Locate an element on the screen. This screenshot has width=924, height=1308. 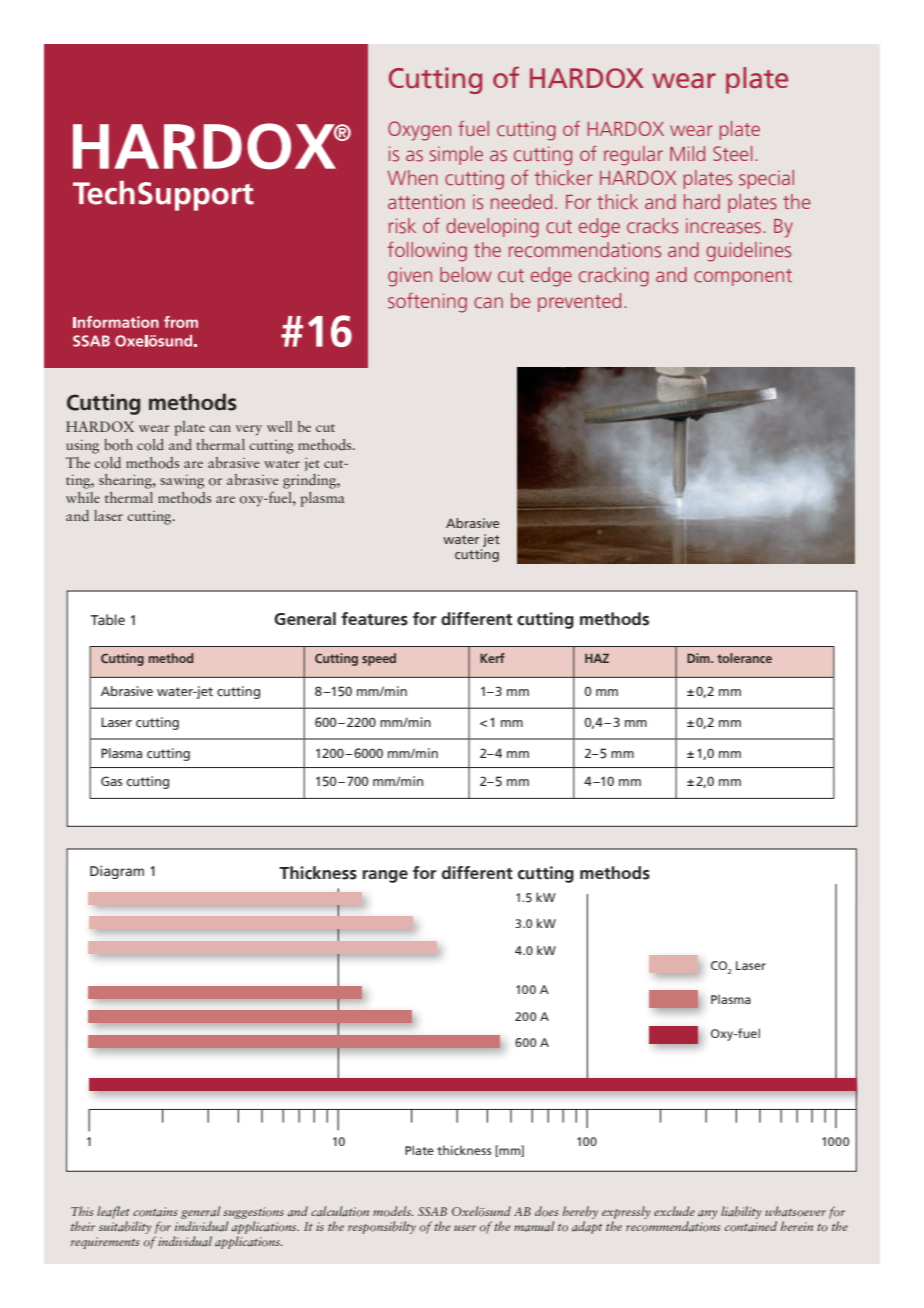
component is located at coordinates (743, 277).
